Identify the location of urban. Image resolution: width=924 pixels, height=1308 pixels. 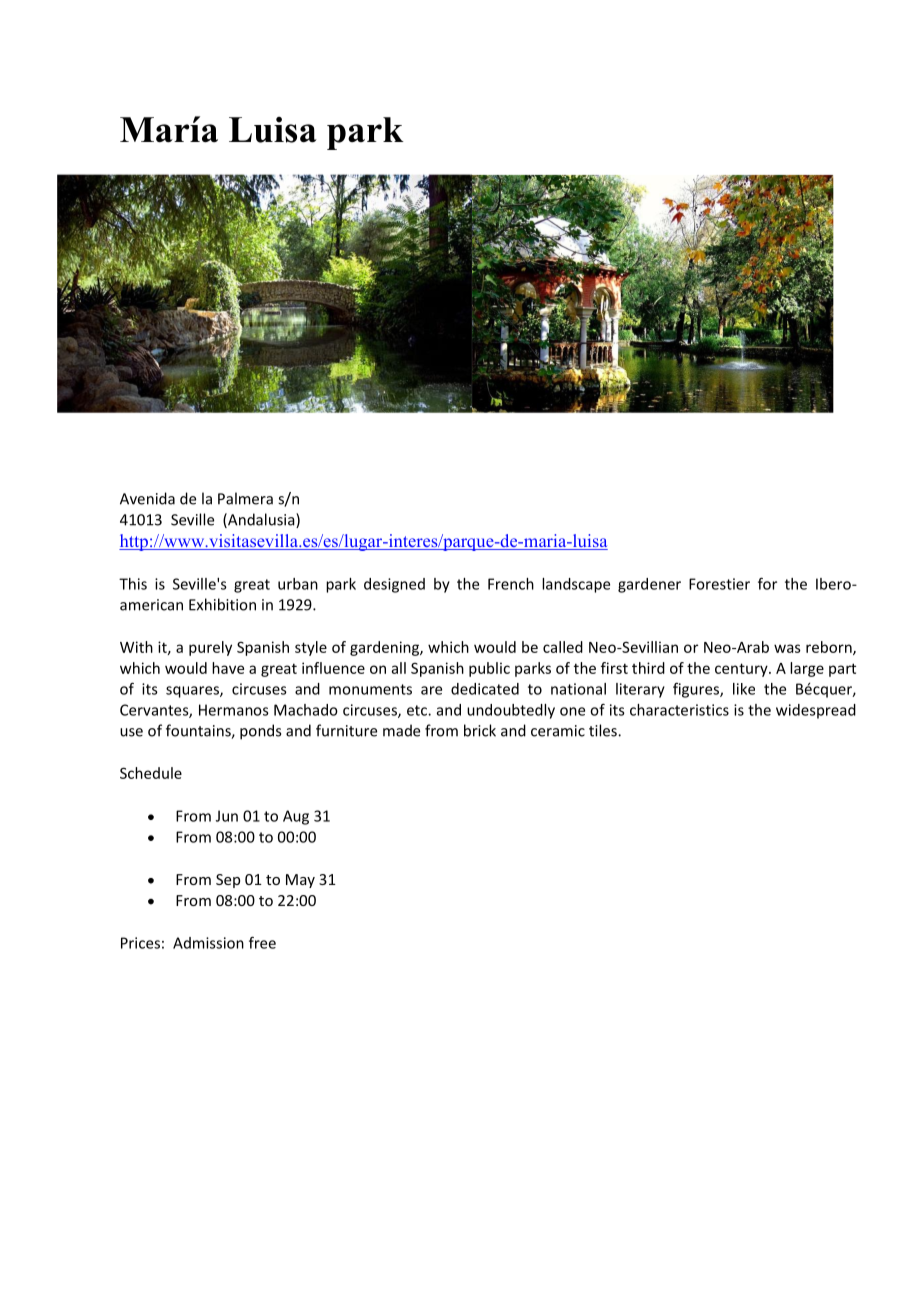
(298, 584).
